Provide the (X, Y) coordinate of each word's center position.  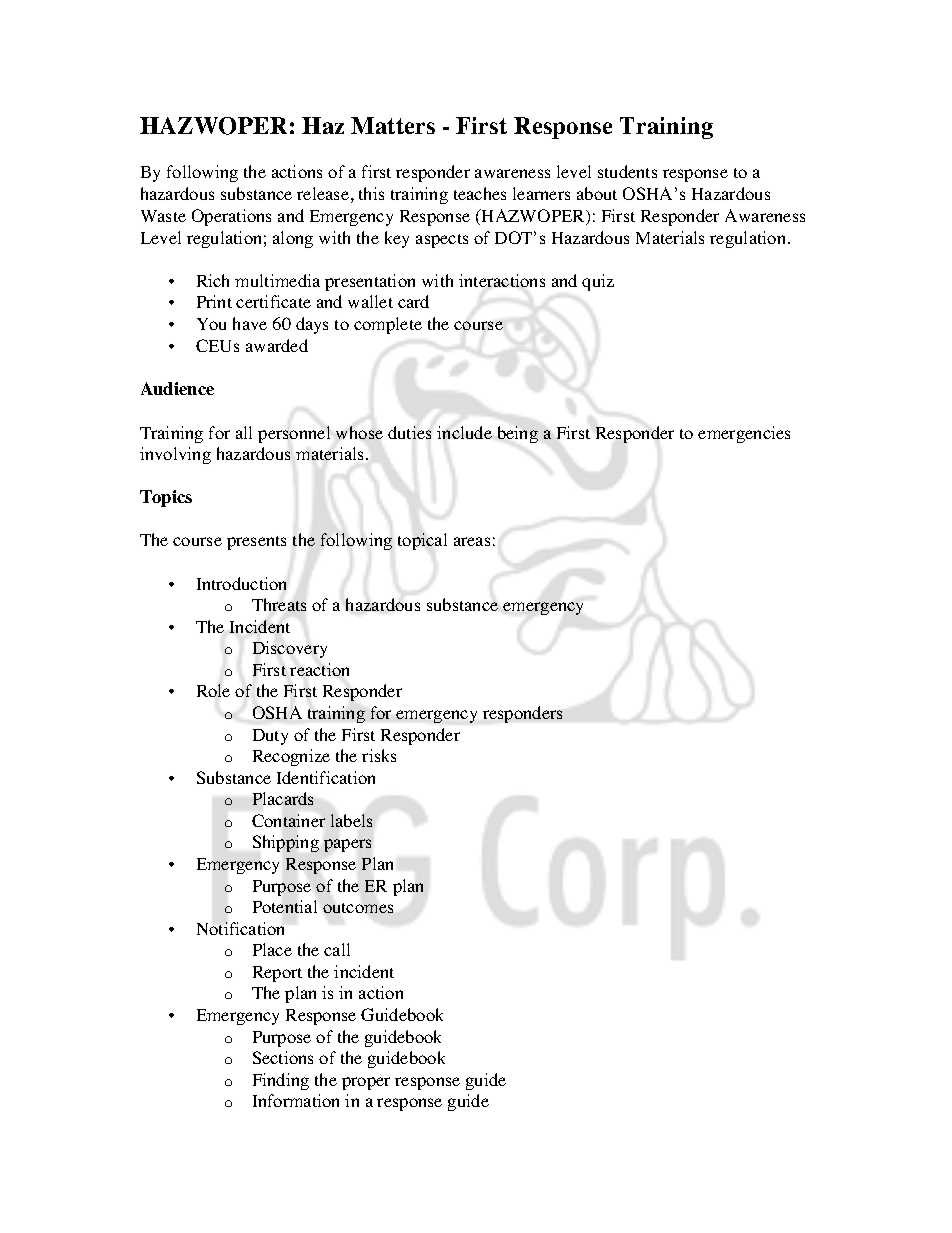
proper (366, 1083)
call (337, 949)
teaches (480, 193)
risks (379, 755)
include (464, 432)
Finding (281, 1081)
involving (175, 455)
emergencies (744, 434)
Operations (231, 217)
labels (351, 820)
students (627, 171)
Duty (270, 737)
